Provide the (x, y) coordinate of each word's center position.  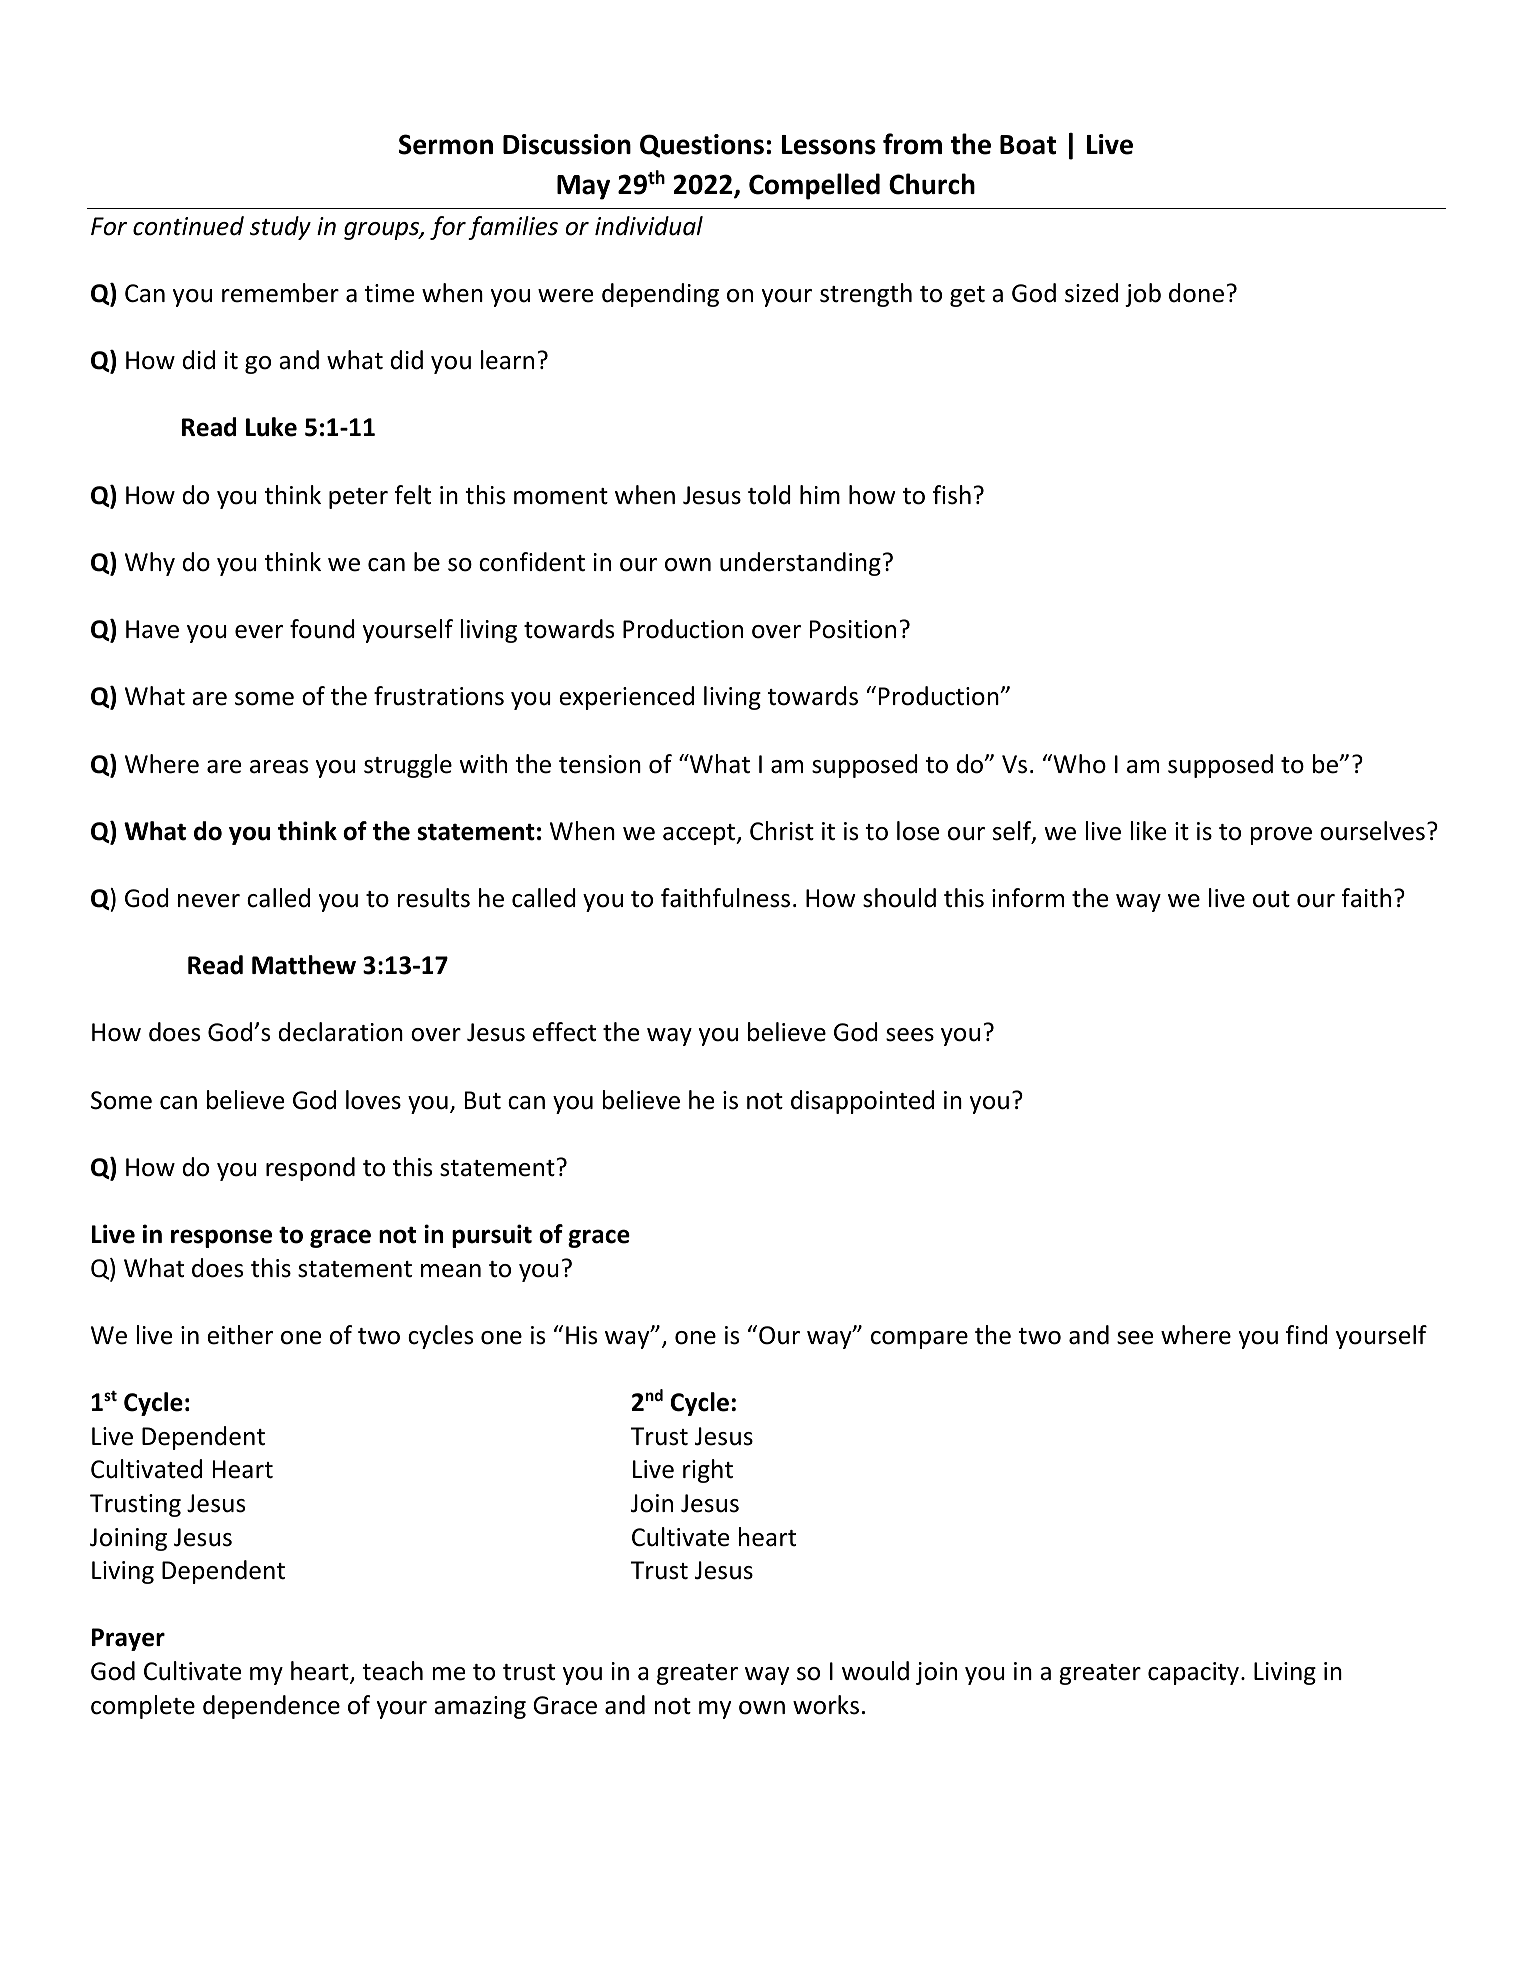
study (280, 228)
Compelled (814, 186)
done (1196, 293)
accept (700, 834)
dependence (271, 1707)
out (1271, 899)
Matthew (304, 965)
